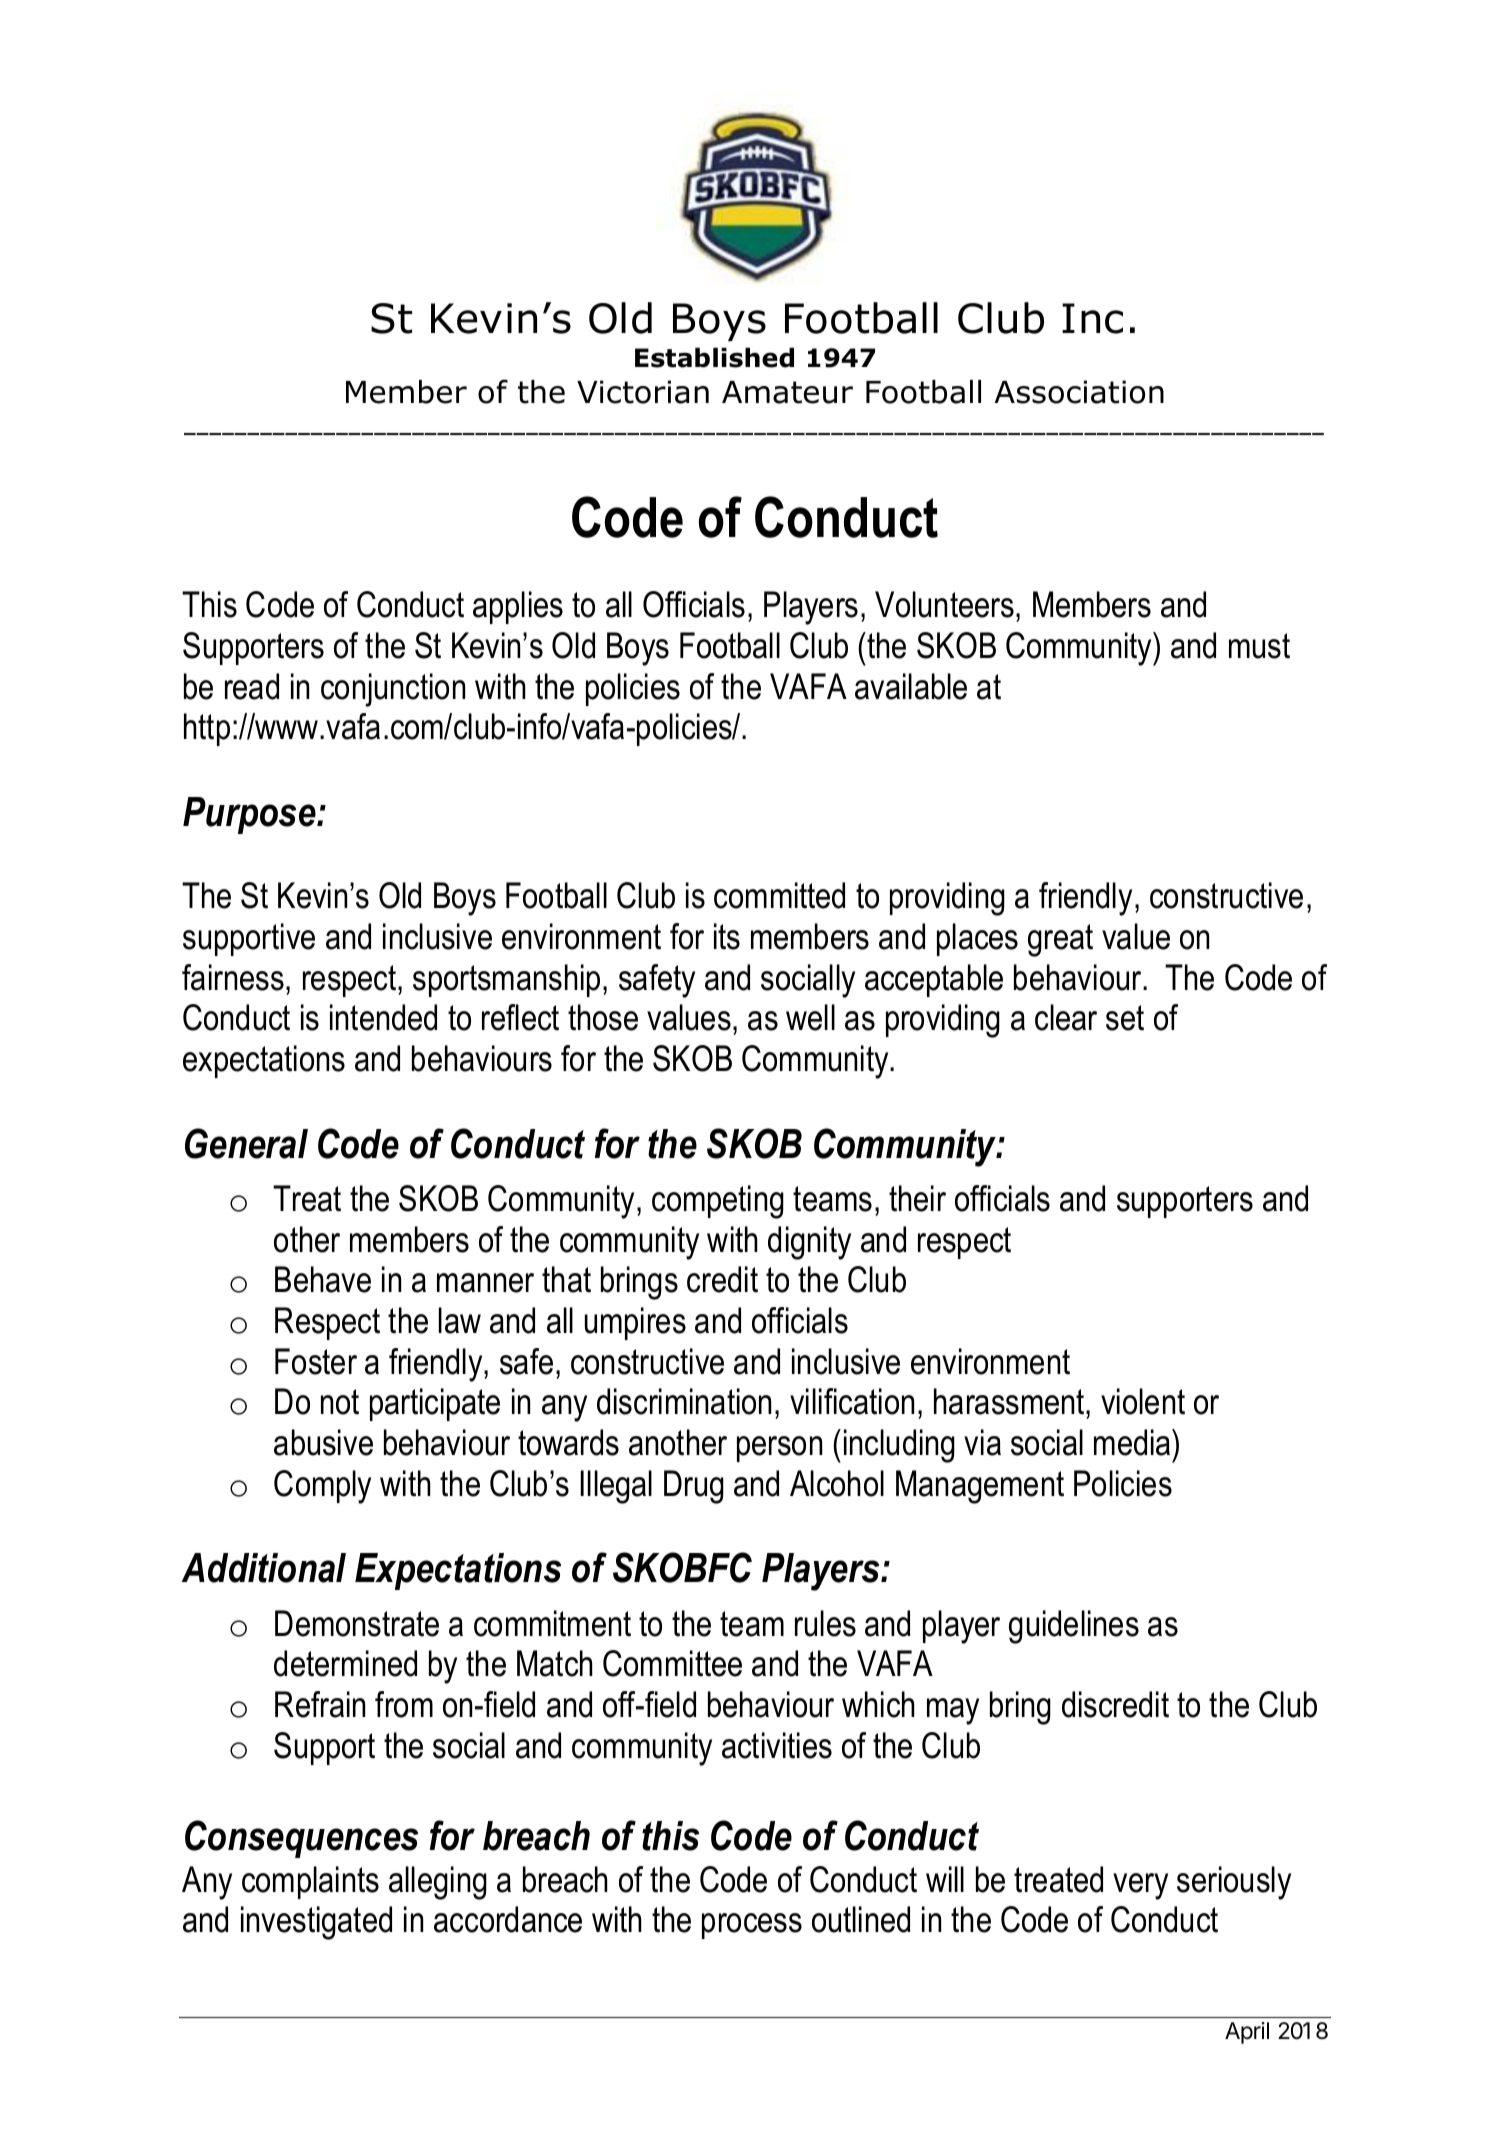 This screenshot has width=1510, height=2135. I want to click on investigated, so click(316, 1923).
